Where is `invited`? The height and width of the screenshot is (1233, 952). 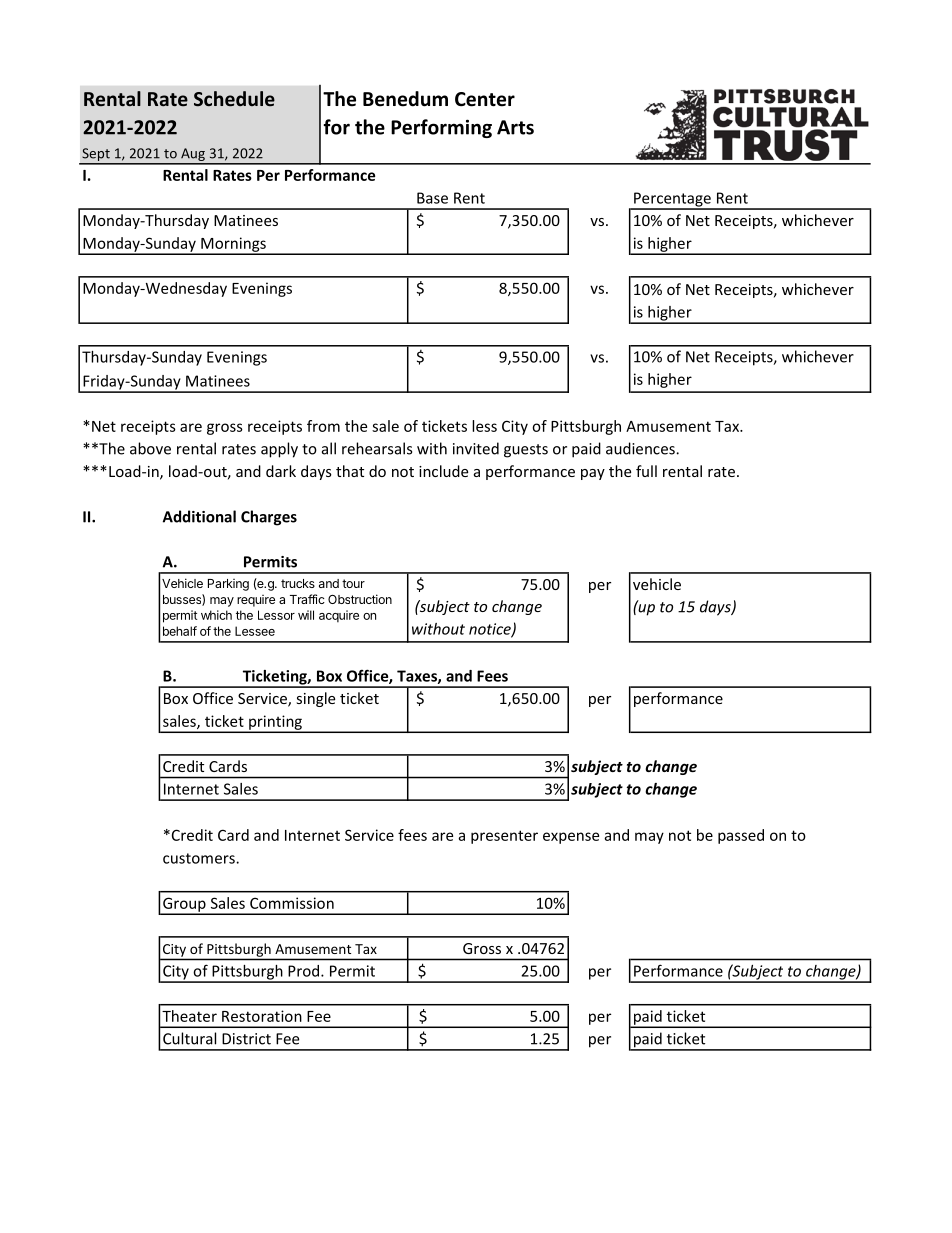 invited is located at coordinates (476, 448).
